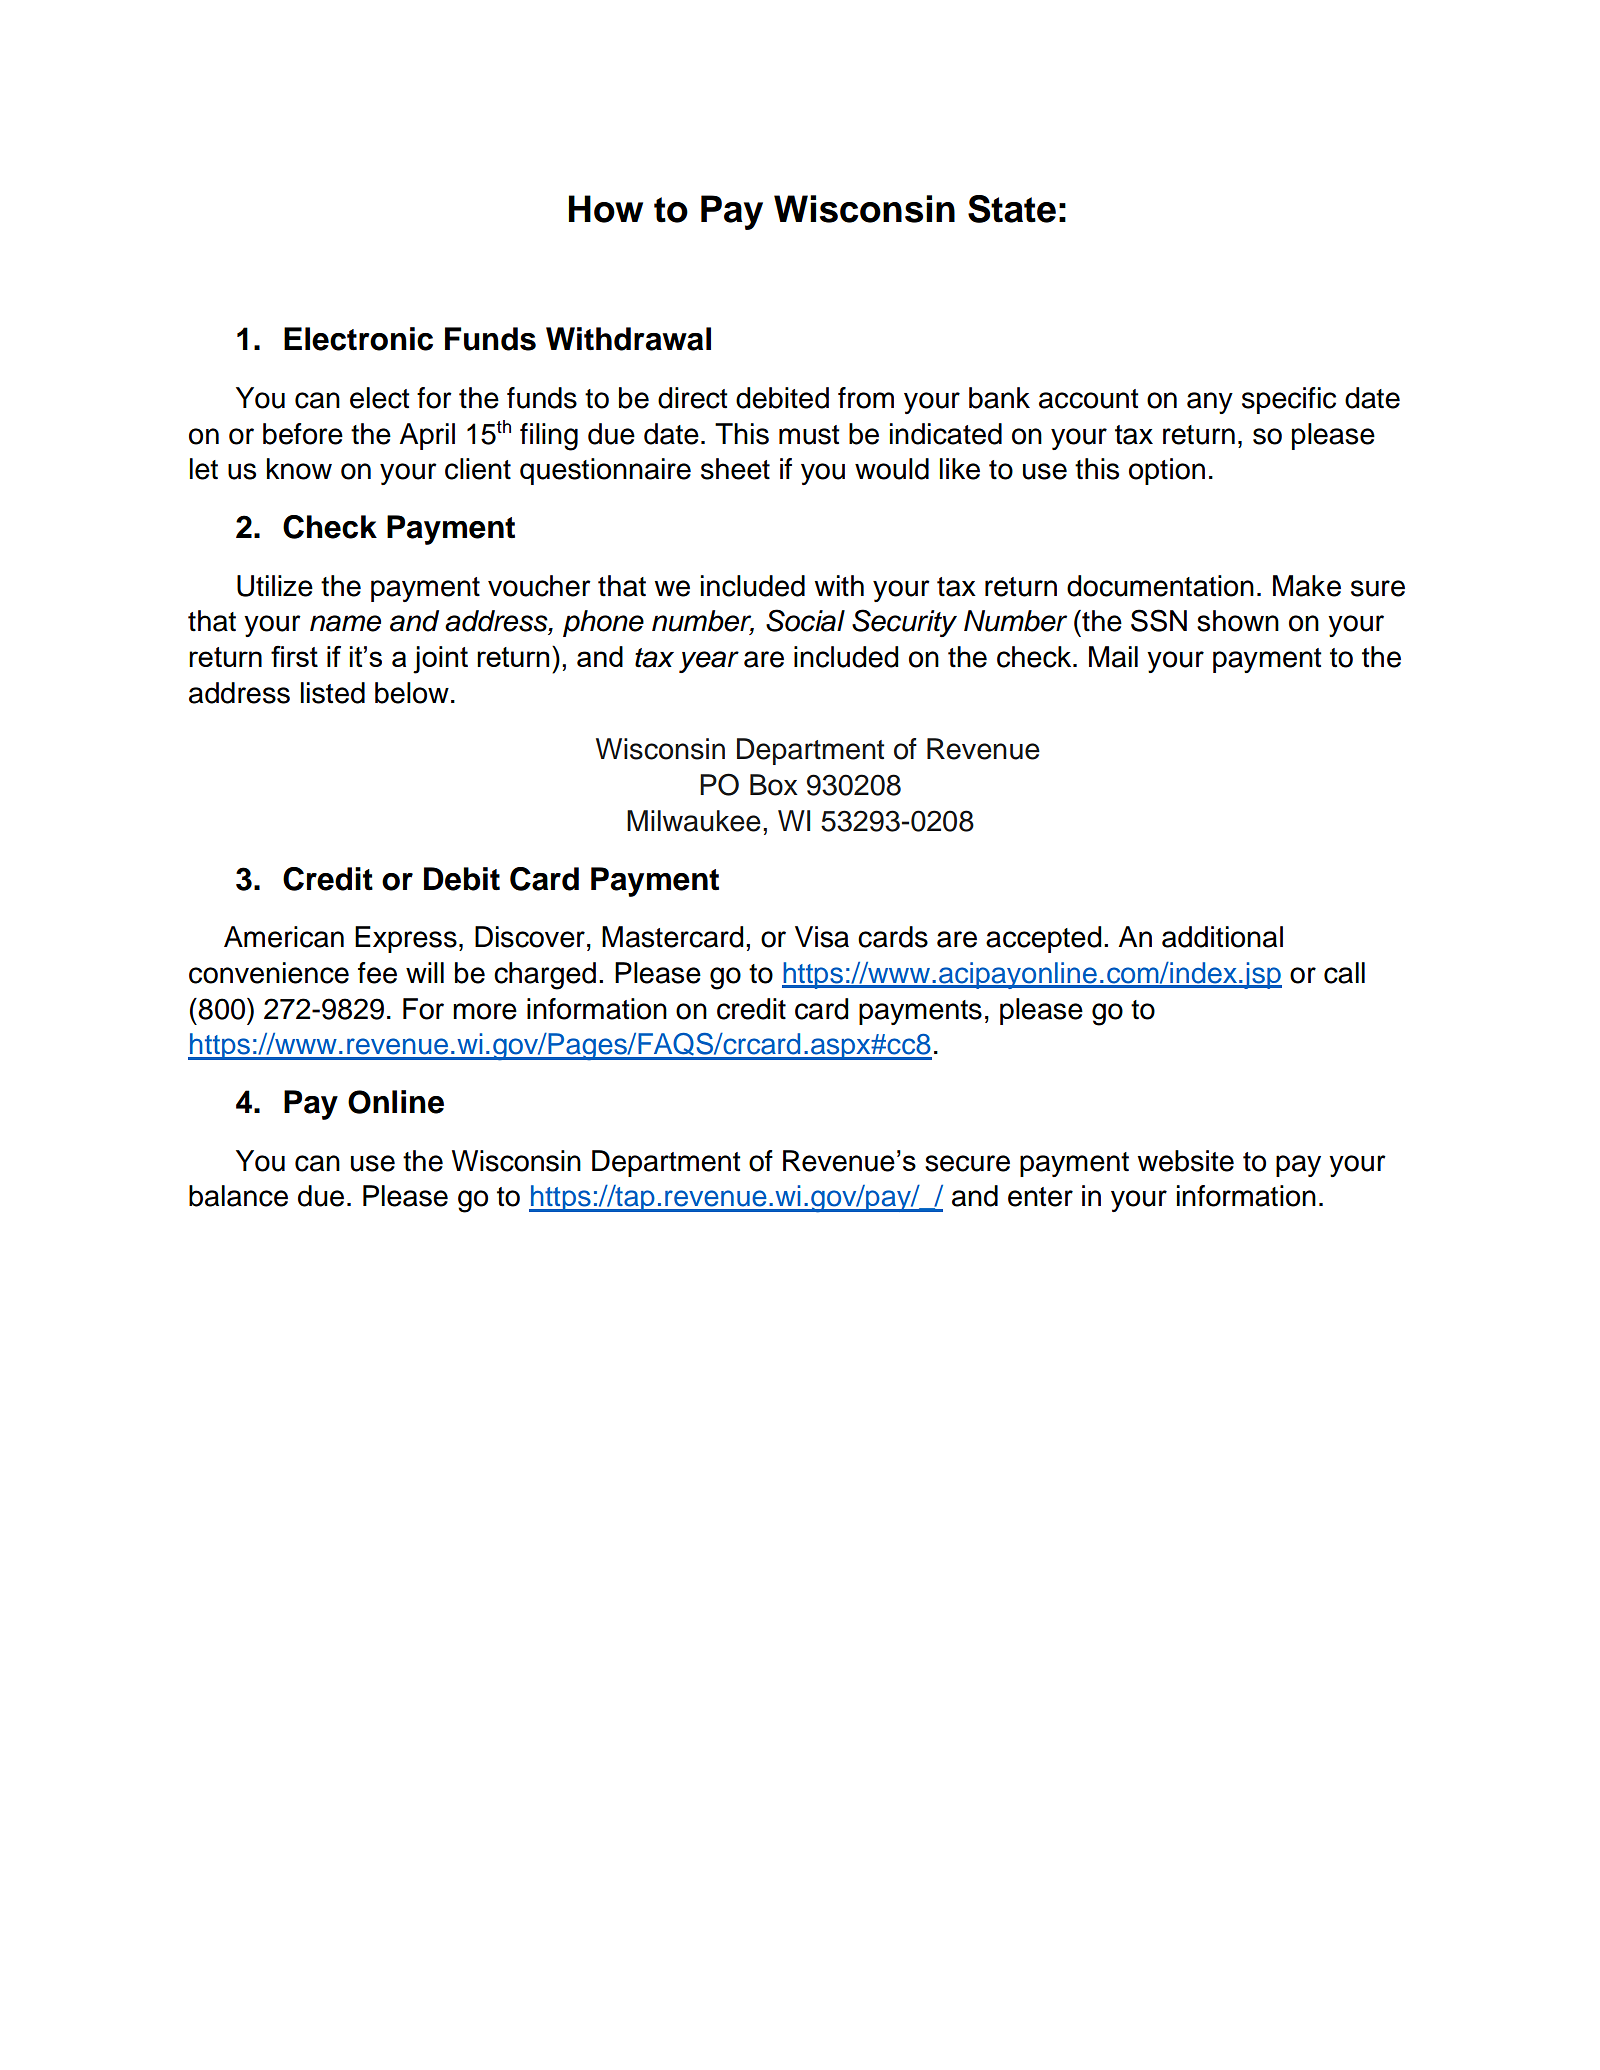  Describe the element at coordinates (303, 434) in the image. I see `before` at that location.
